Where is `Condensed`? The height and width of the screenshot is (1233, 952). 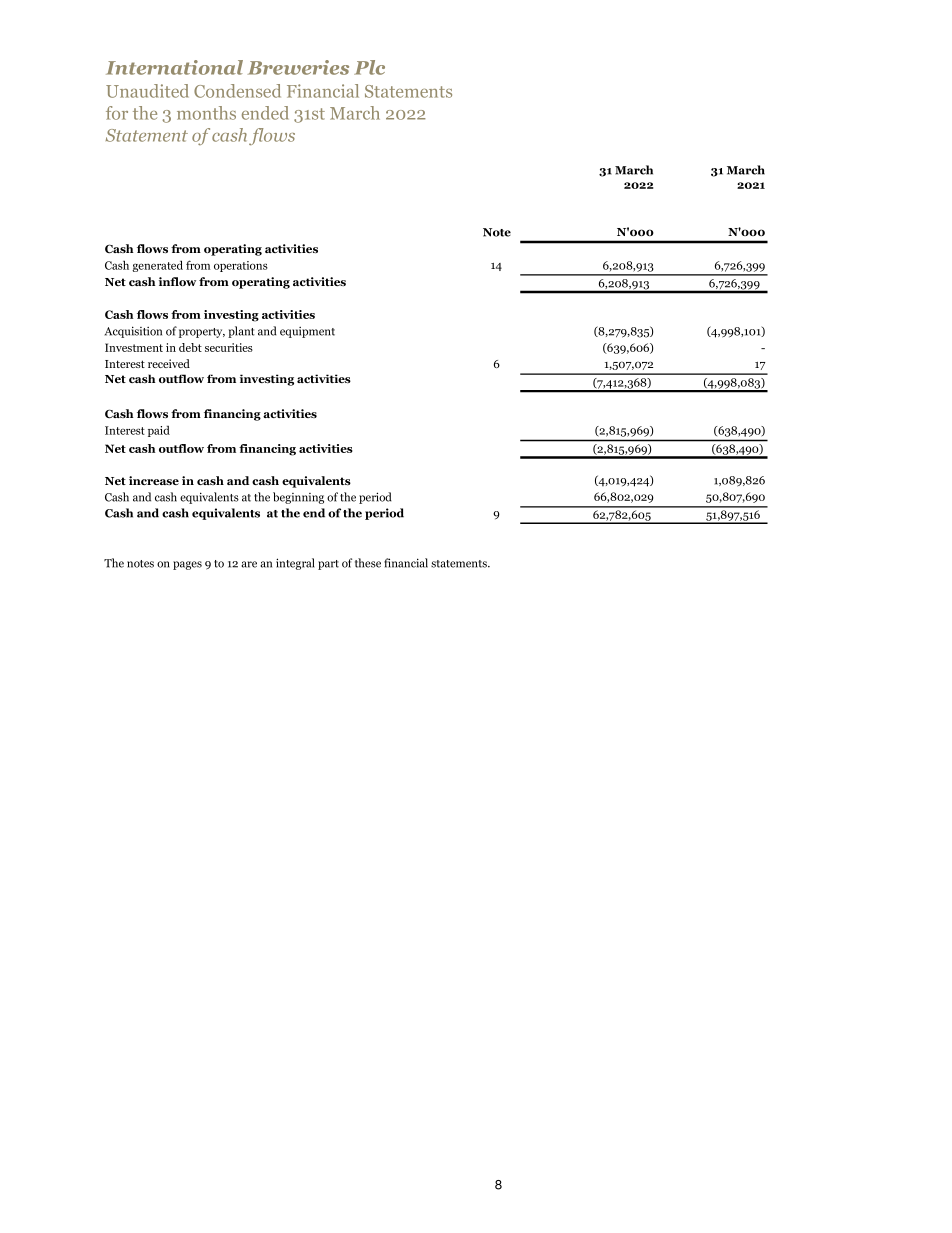
Condensed is located at coordinates (237, 91).
